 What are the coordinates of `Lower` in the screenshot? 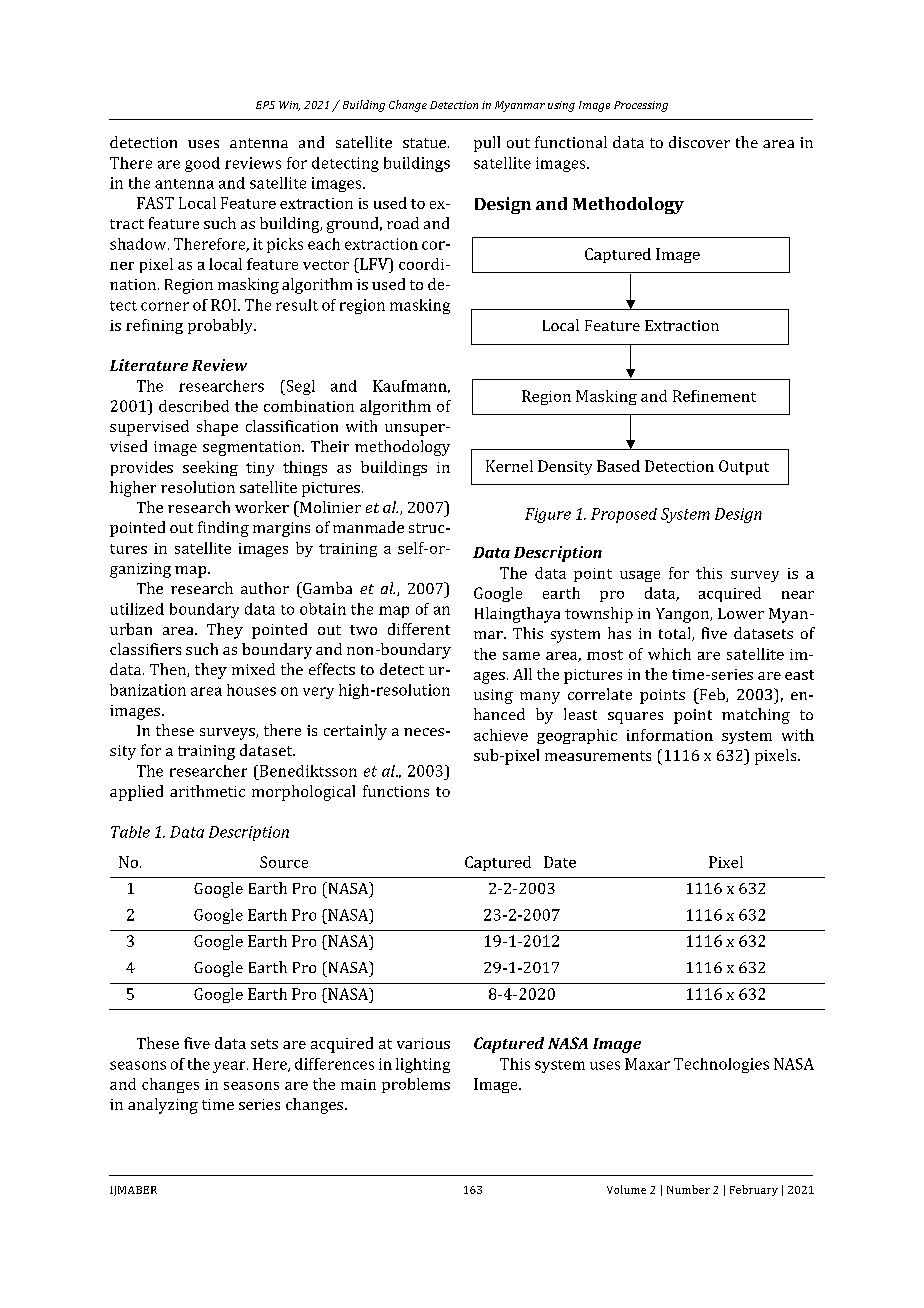 It's located at (741, 613).
